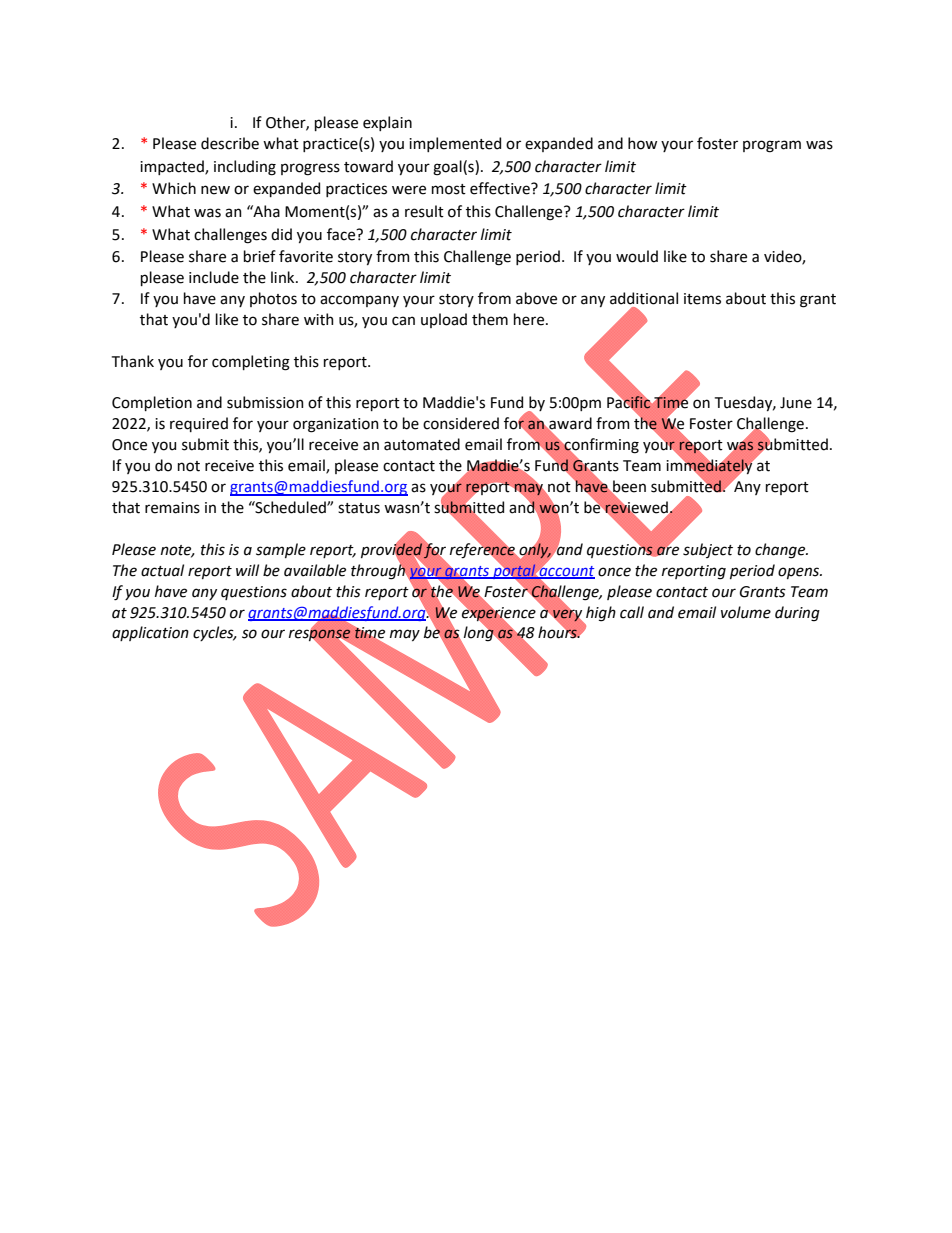 This image has height=1233, width=952. Describe the element at coordinates (214, 633) in the image. I see `cycles` at that location.
